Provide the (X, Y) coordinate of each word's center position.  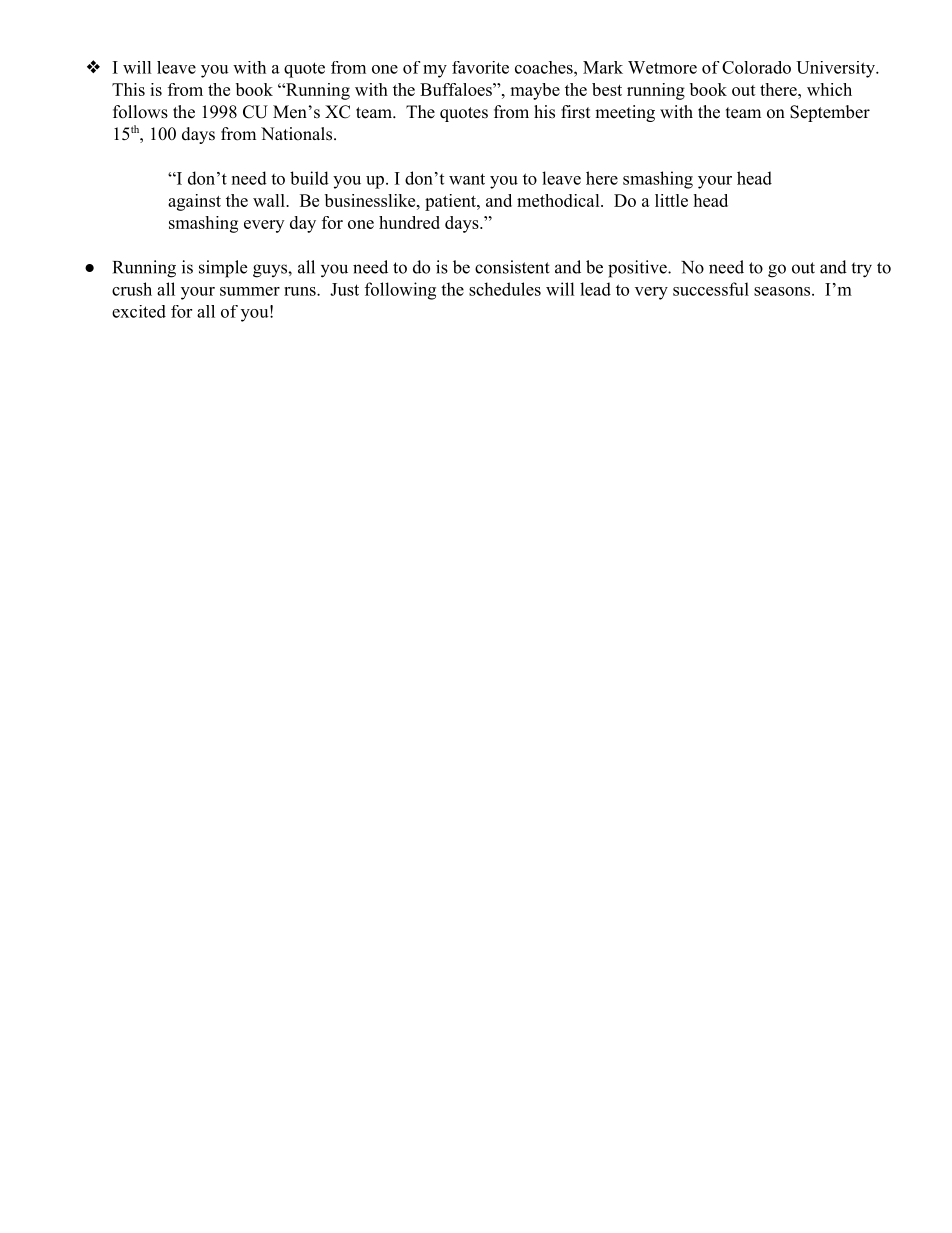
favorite (480, 67)
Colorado (756, 67)
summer (250, 291)
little (671, 200)
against (194, 202)
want (467, 179)
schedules (505, 289)
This (128, 89)
